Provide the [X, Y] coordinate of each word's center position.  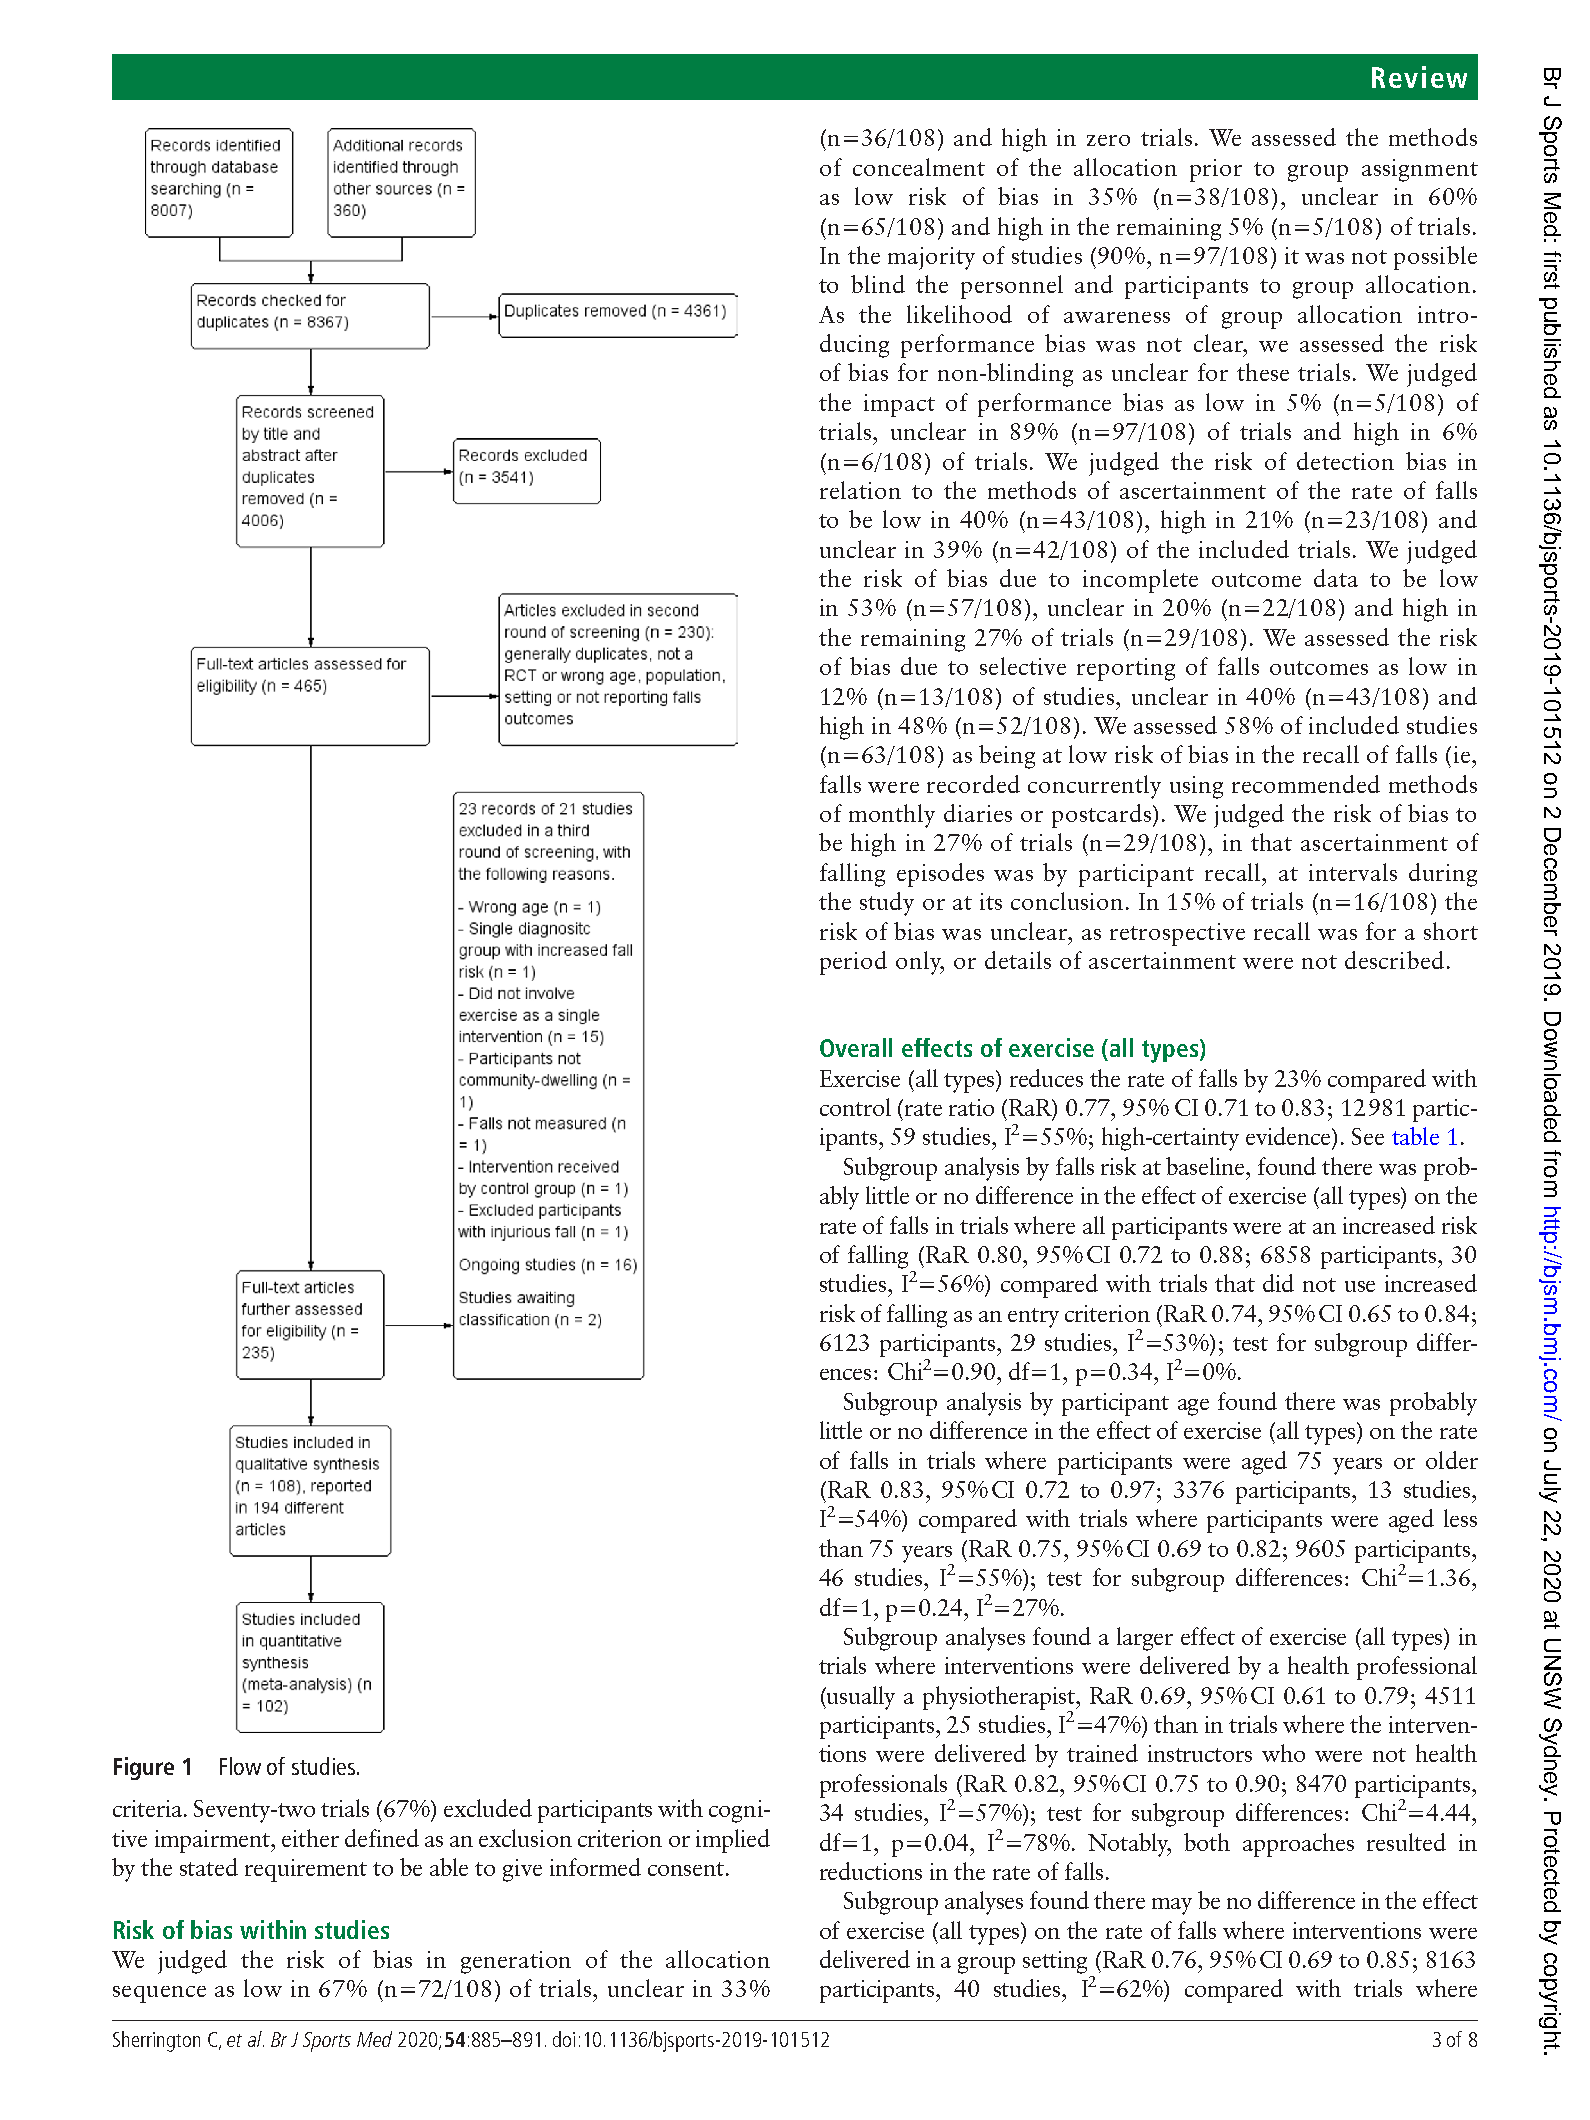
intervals [1353, 872]
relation [860, 490]
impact [899, 405]
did [1278, 1283]
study [887, 904]
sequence [159, 1994]
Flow [240, 1766]
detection [1345, 461]
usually [860, 1698]
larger [1145, 1639]
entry [1033, 1318]
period [853, 963]
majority [931, 258]
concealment [919, 167]
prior [1216, 170]
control [855, 1107]
